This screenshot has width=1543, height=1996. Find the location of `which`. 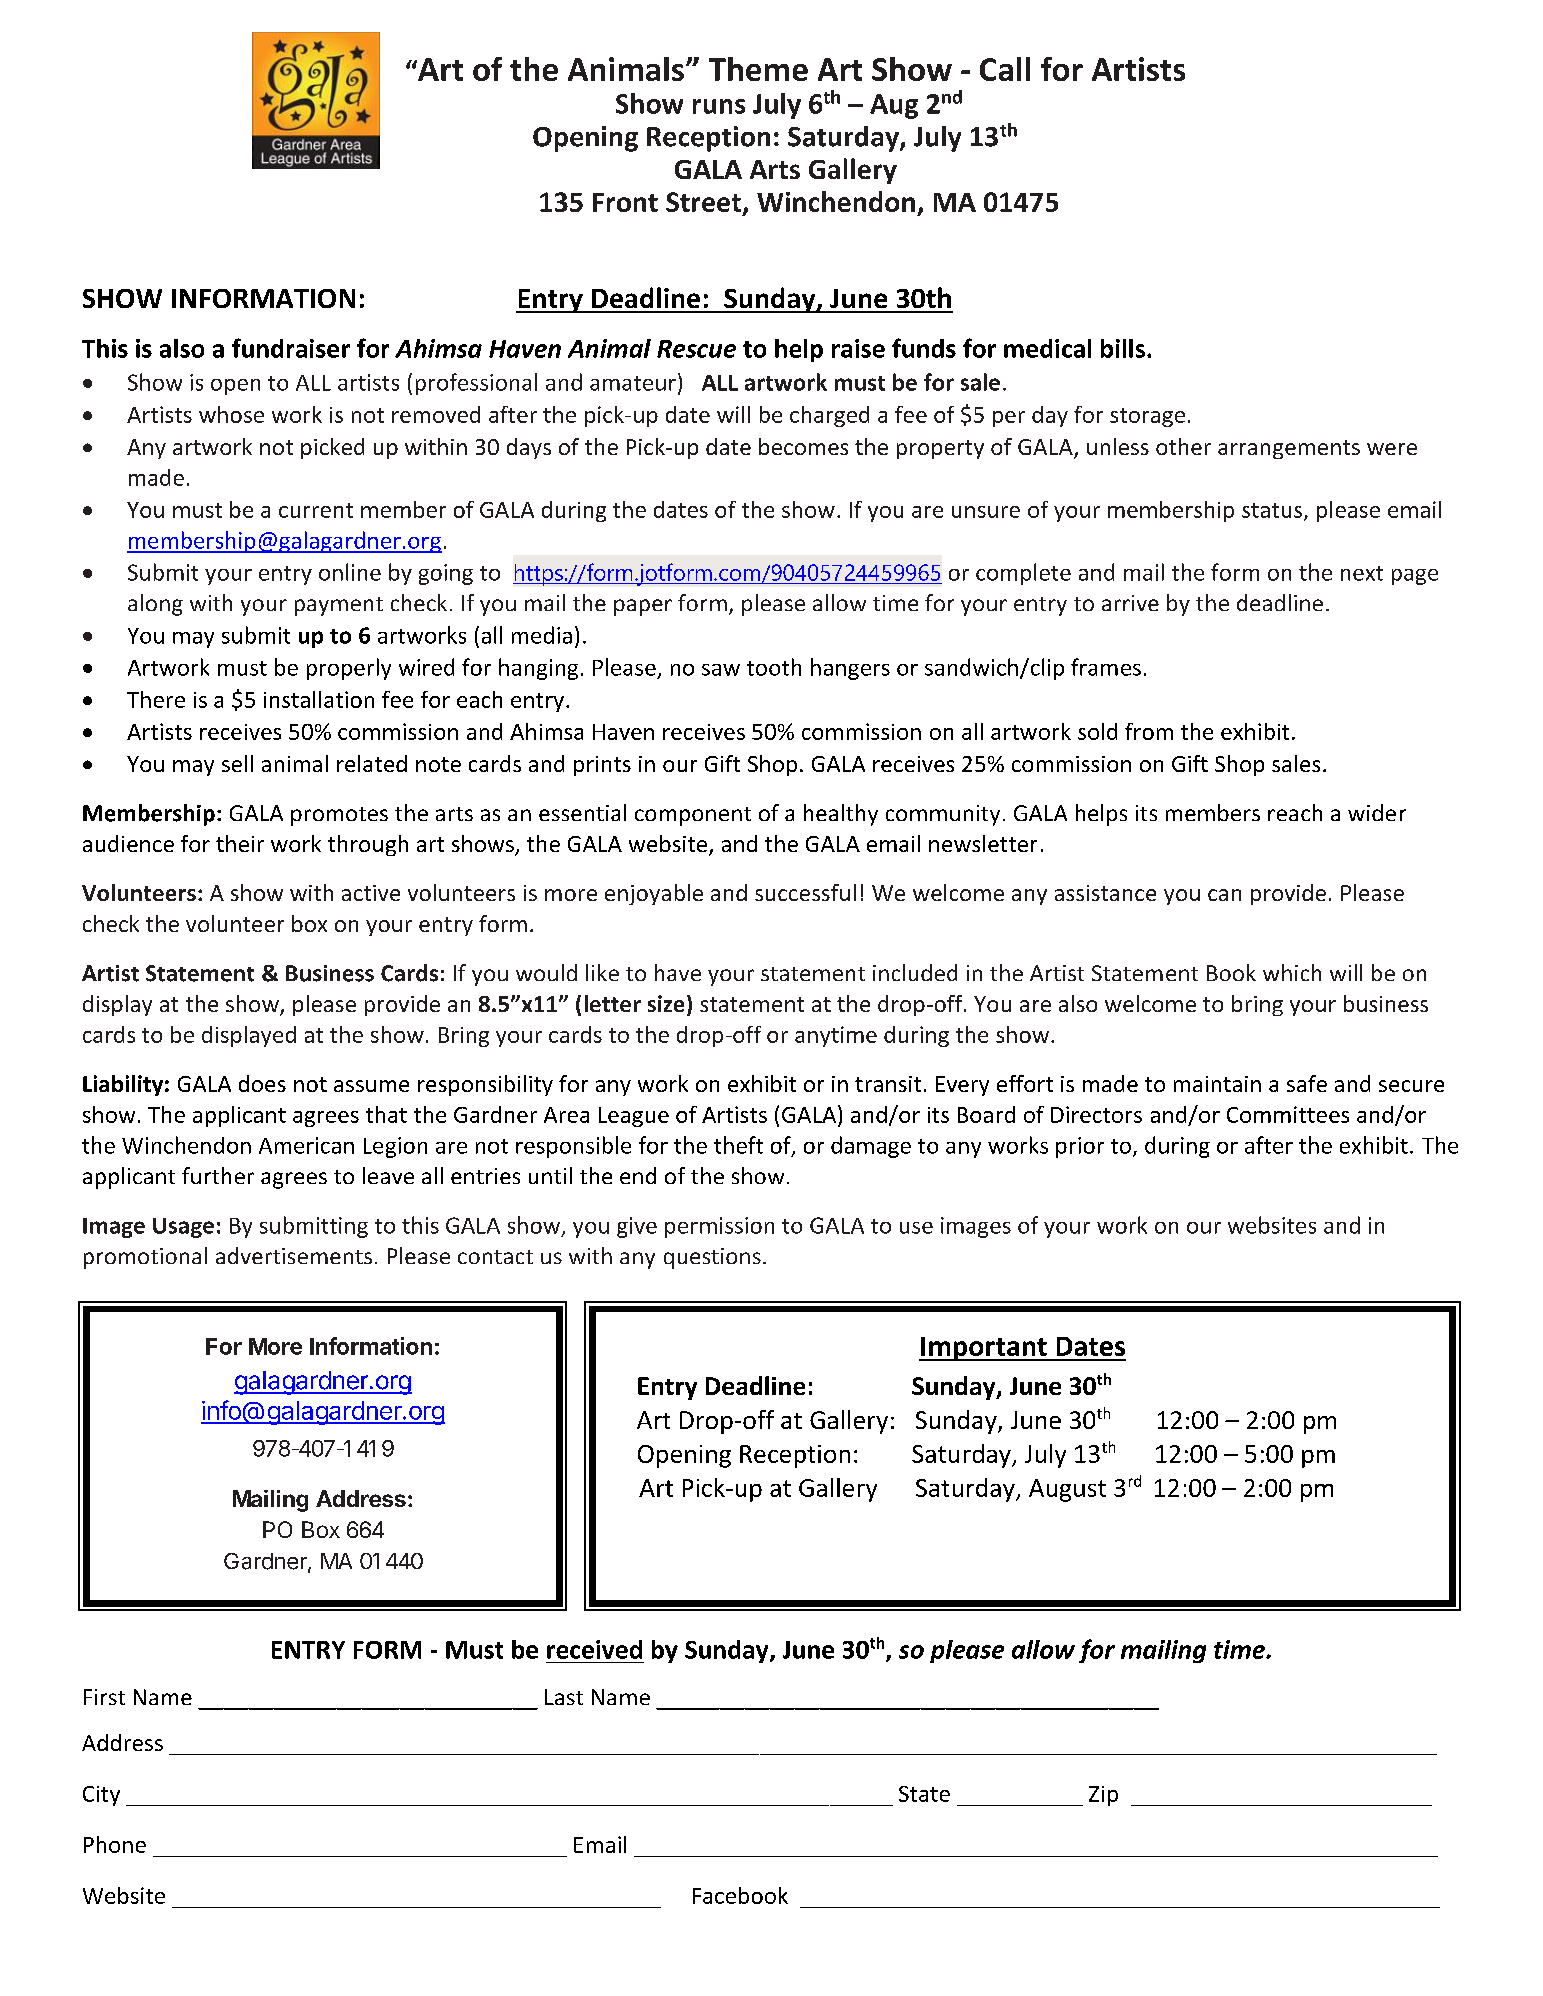

which is located at coordinates (1292, 972).
